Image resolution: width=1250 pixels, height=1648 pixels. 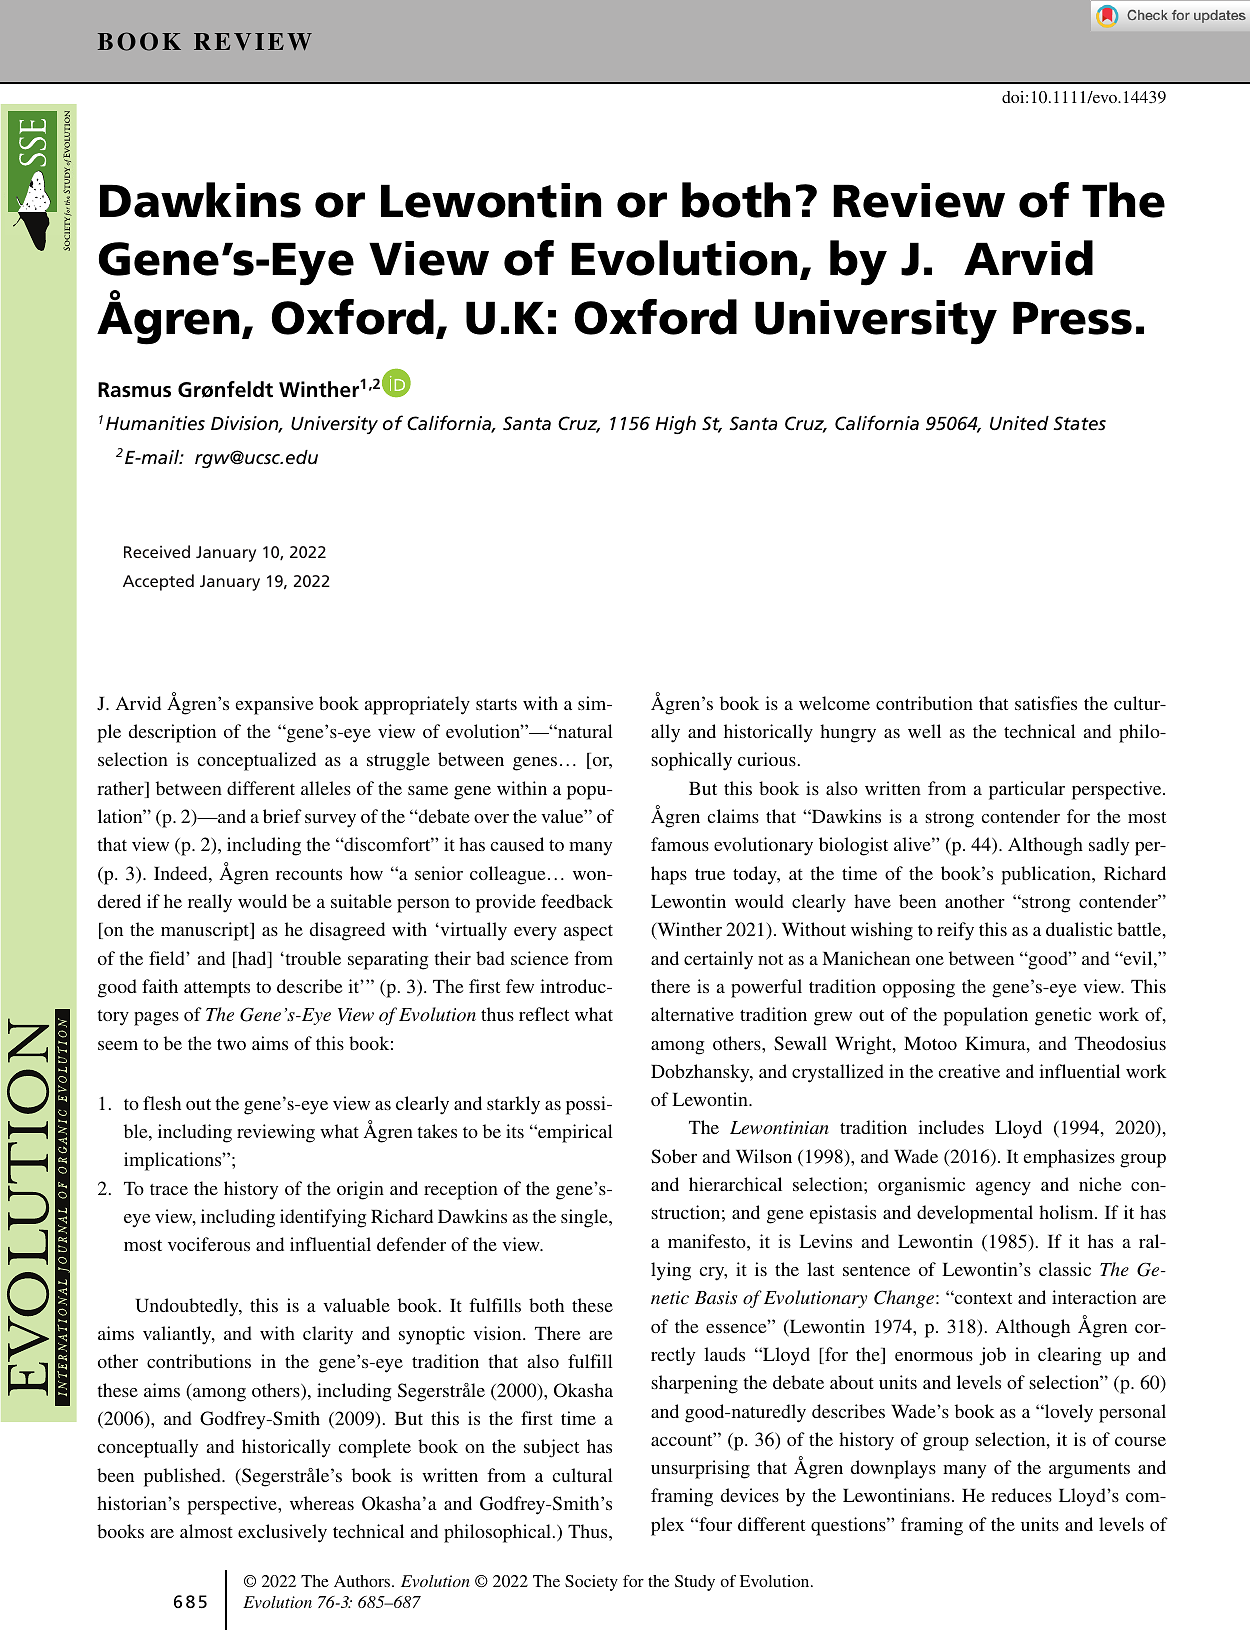 I want to click on Sober, so click(x=674, y=1156).
